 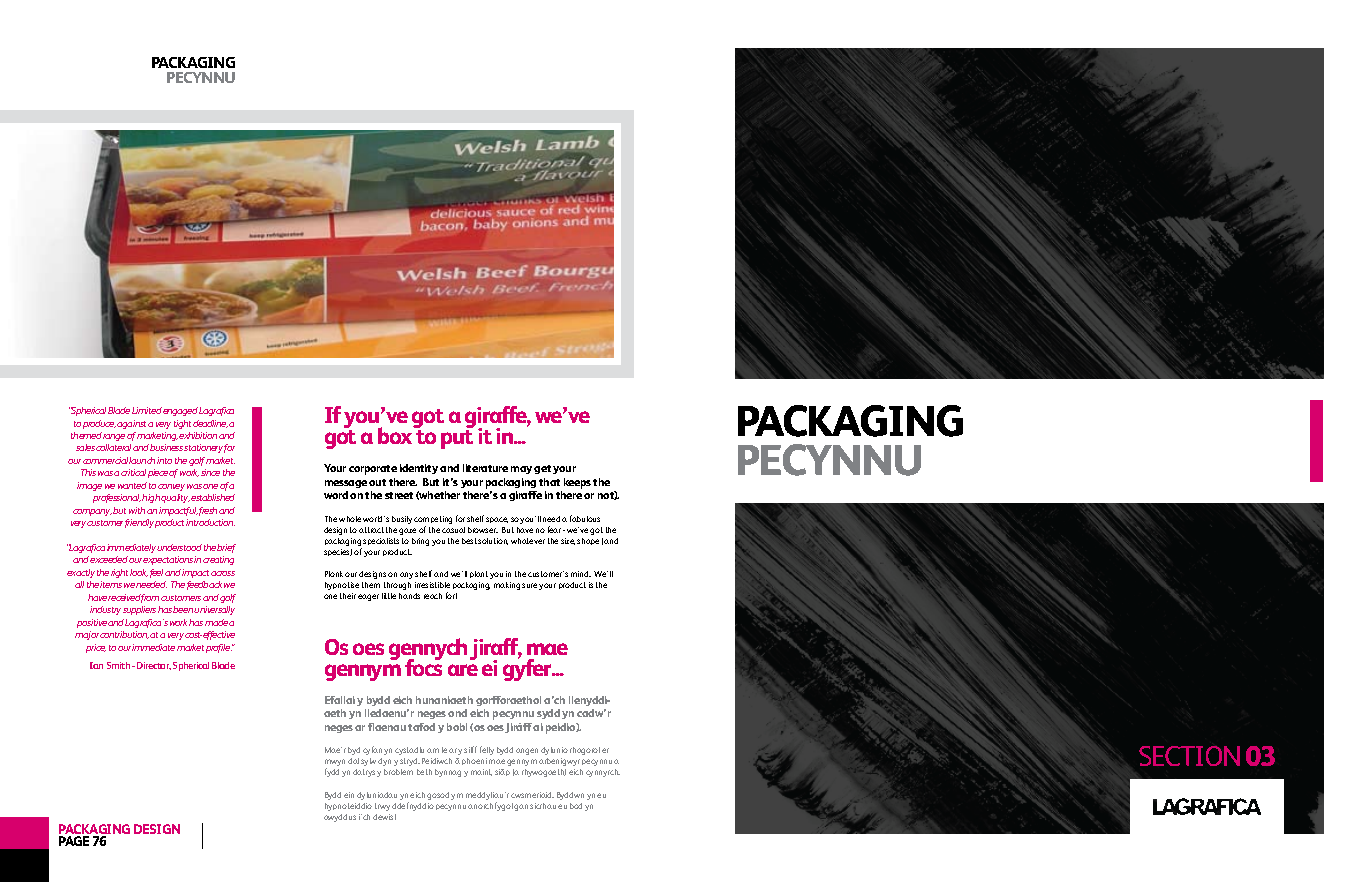 What do you see at coordinates (568, 541) in the document?
I see `size` at bounding box center [568, 541].
